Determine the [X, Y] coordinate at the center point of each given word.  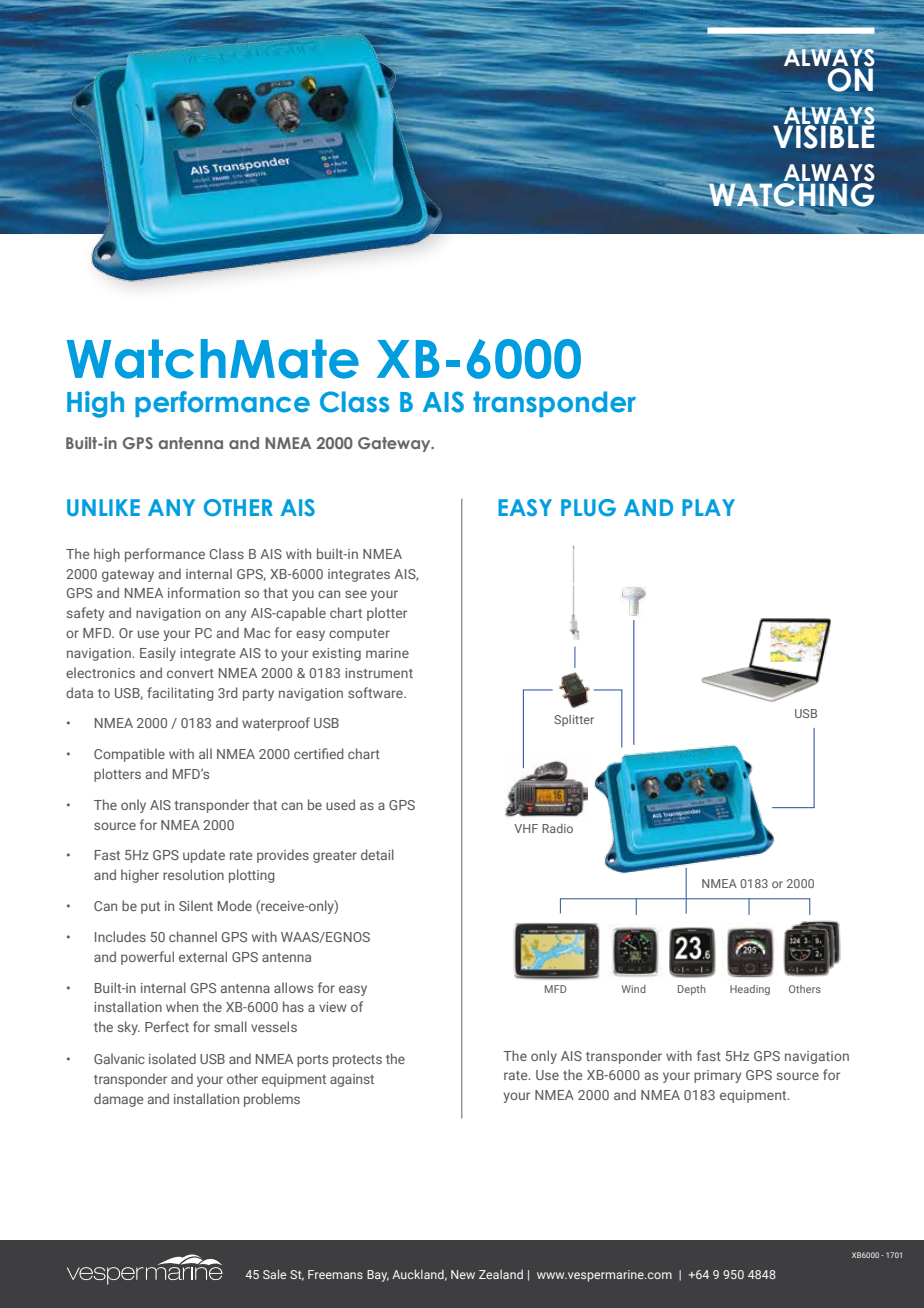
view [333, 1007]
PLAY [708, 507]
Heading [750, 990]
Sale [274, 1274]
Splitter [574, 721]
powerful [147, 958]
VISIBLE [824, 136]
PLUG [588, 508]
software [376, 692]
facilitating [180, 694]
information [204, 592]
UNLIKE [103, 507]
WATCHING [790, 194]
